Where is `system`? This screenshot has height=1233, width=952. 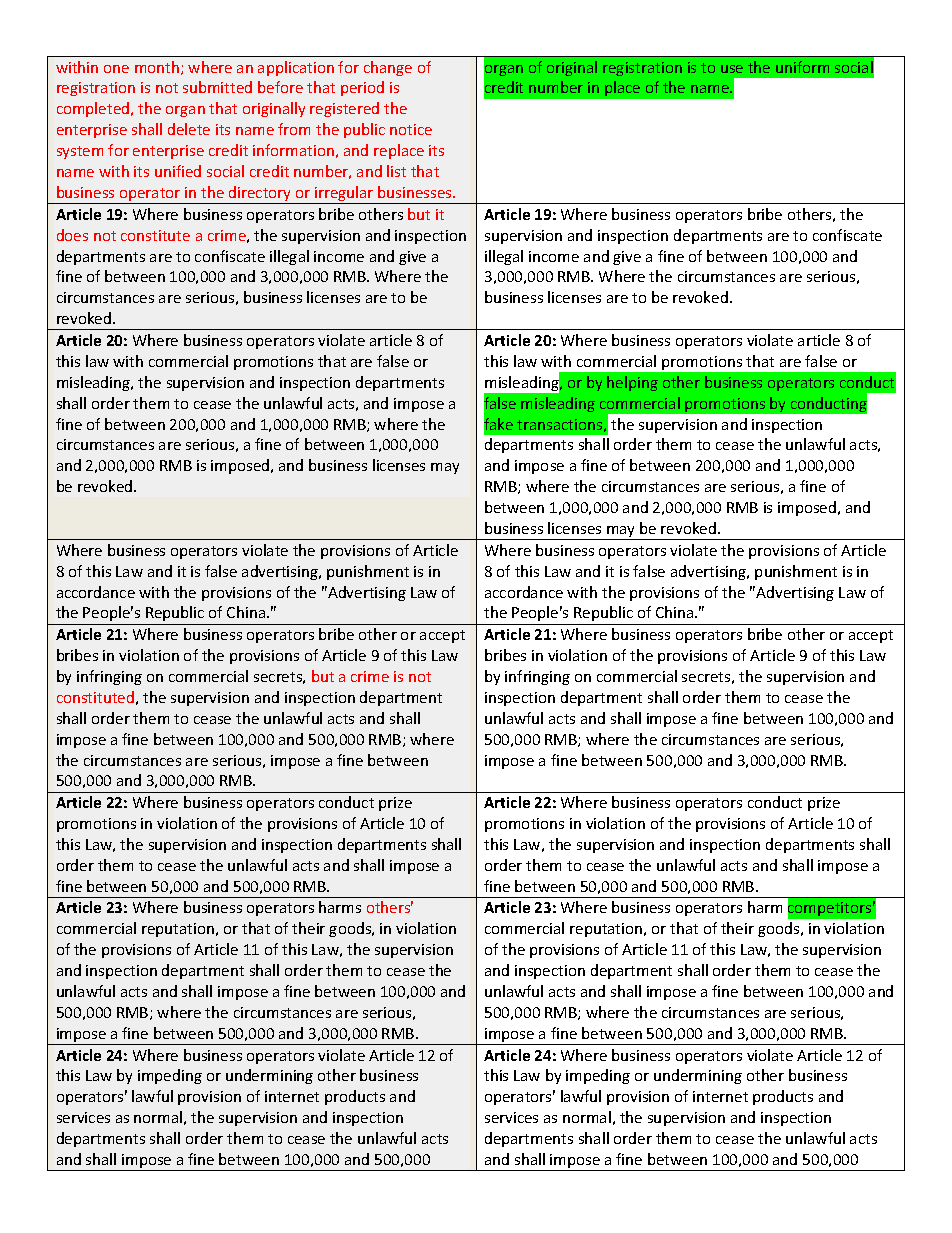 system is located at coordinates (80, 152).
